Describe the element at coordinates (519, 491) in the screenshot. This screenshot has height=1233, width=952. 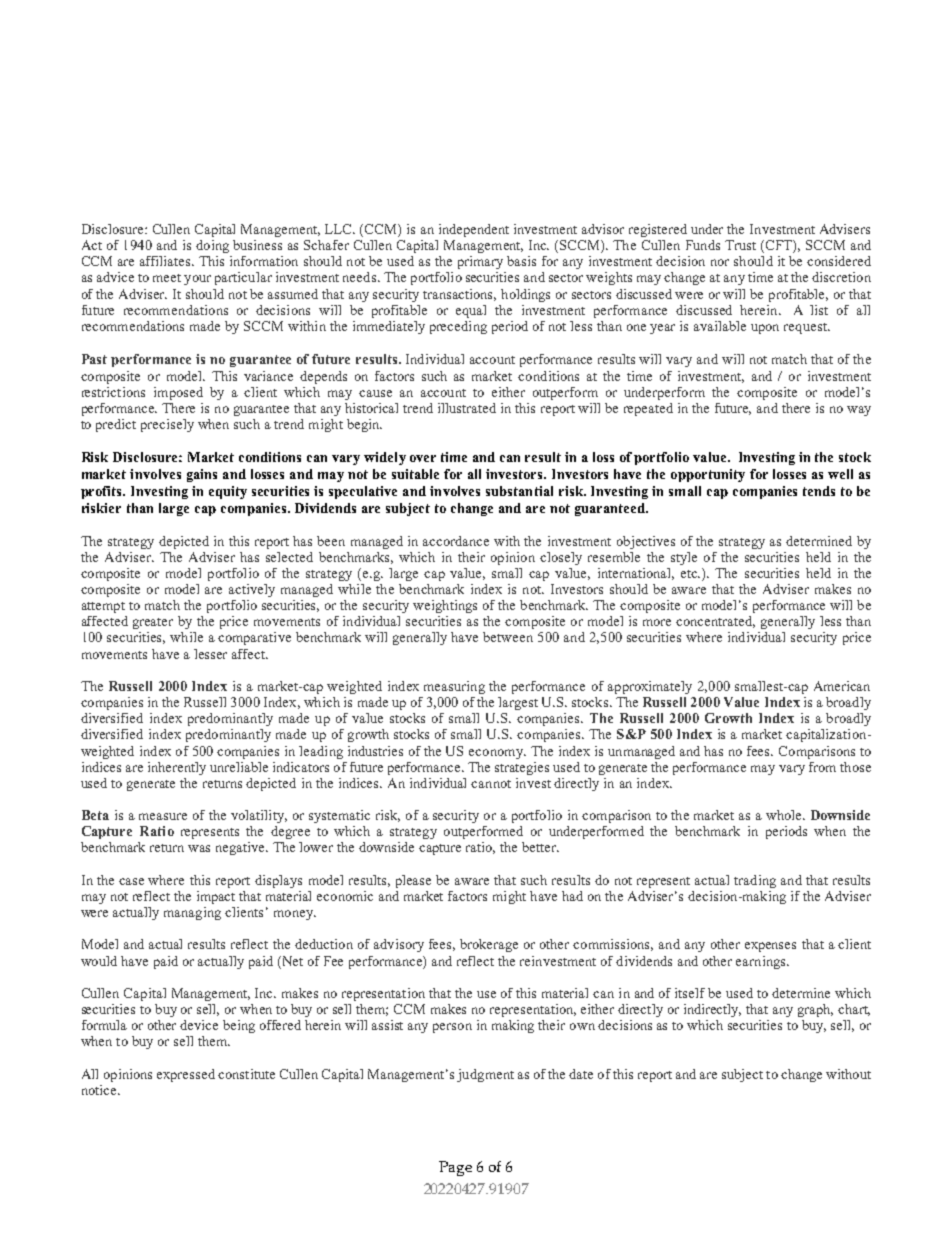
I see `substantial` at that location.
